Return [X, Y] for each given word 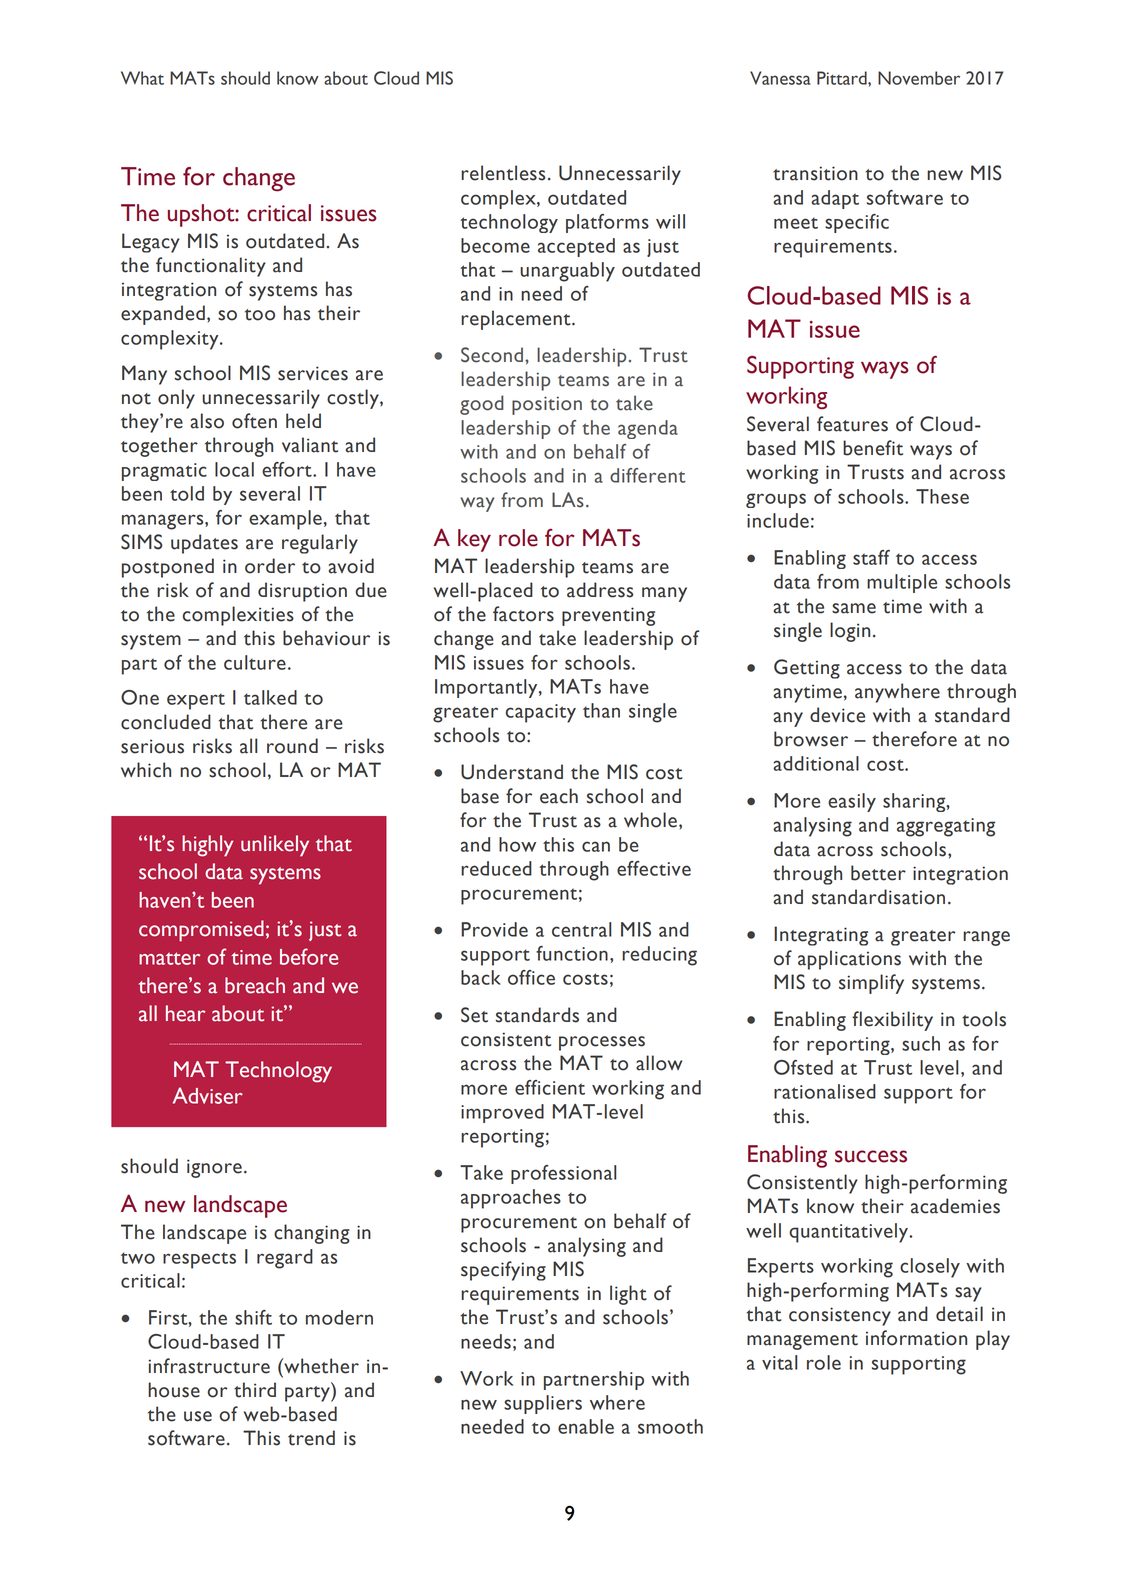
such [921, 1043]
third [255, 1390]
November [919, 78]
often [254, 421]
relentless [503, 173]
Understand [512, 772]
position [547, 405]
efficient [550, 1087]
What [142, 78]
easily [852, 802]
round [292, 746]
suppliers [543, 1404]
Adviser [208, 1095]
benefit [873, 448]
